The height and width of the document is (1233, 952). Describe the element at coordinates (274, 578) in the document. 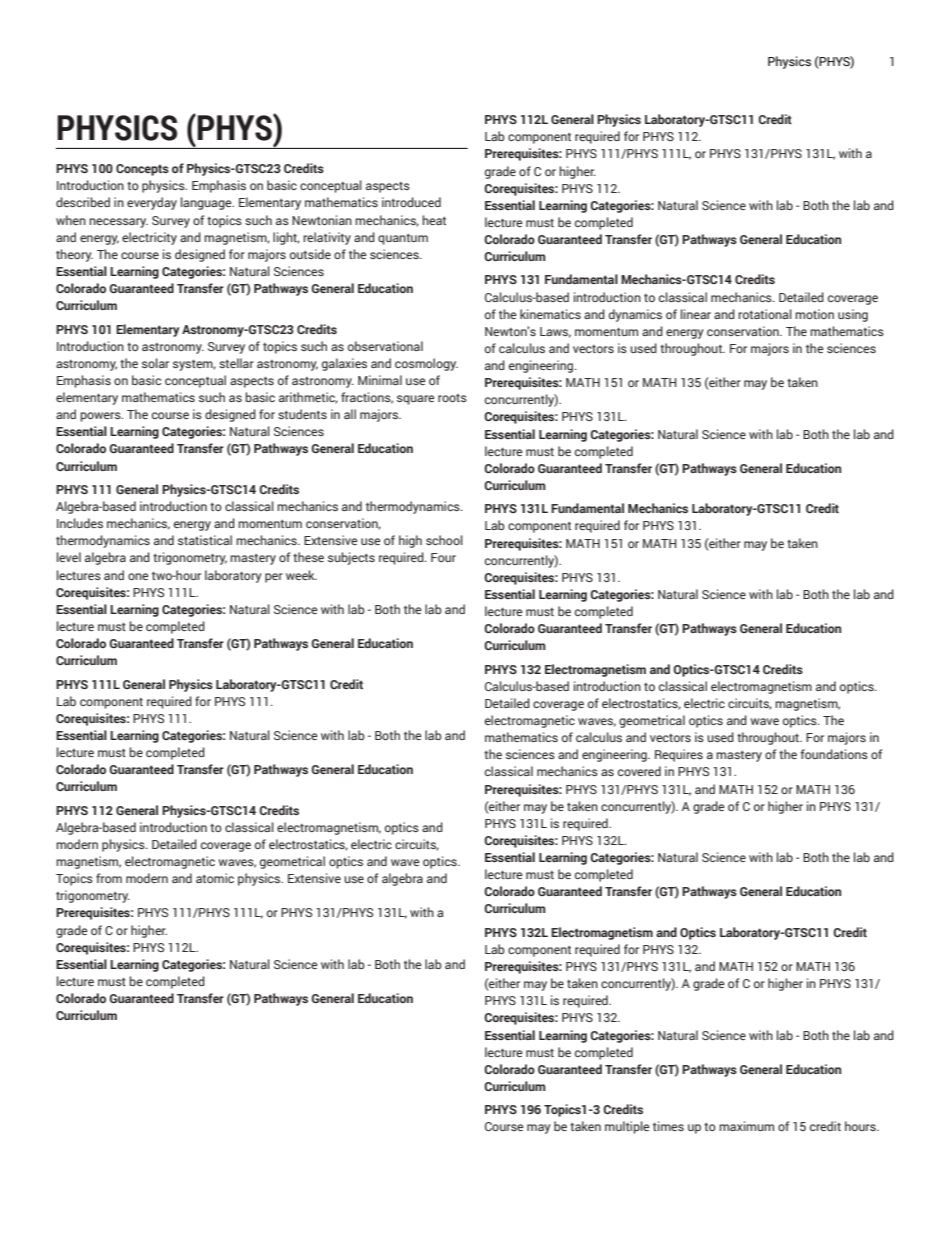

I see `per` at that location.
